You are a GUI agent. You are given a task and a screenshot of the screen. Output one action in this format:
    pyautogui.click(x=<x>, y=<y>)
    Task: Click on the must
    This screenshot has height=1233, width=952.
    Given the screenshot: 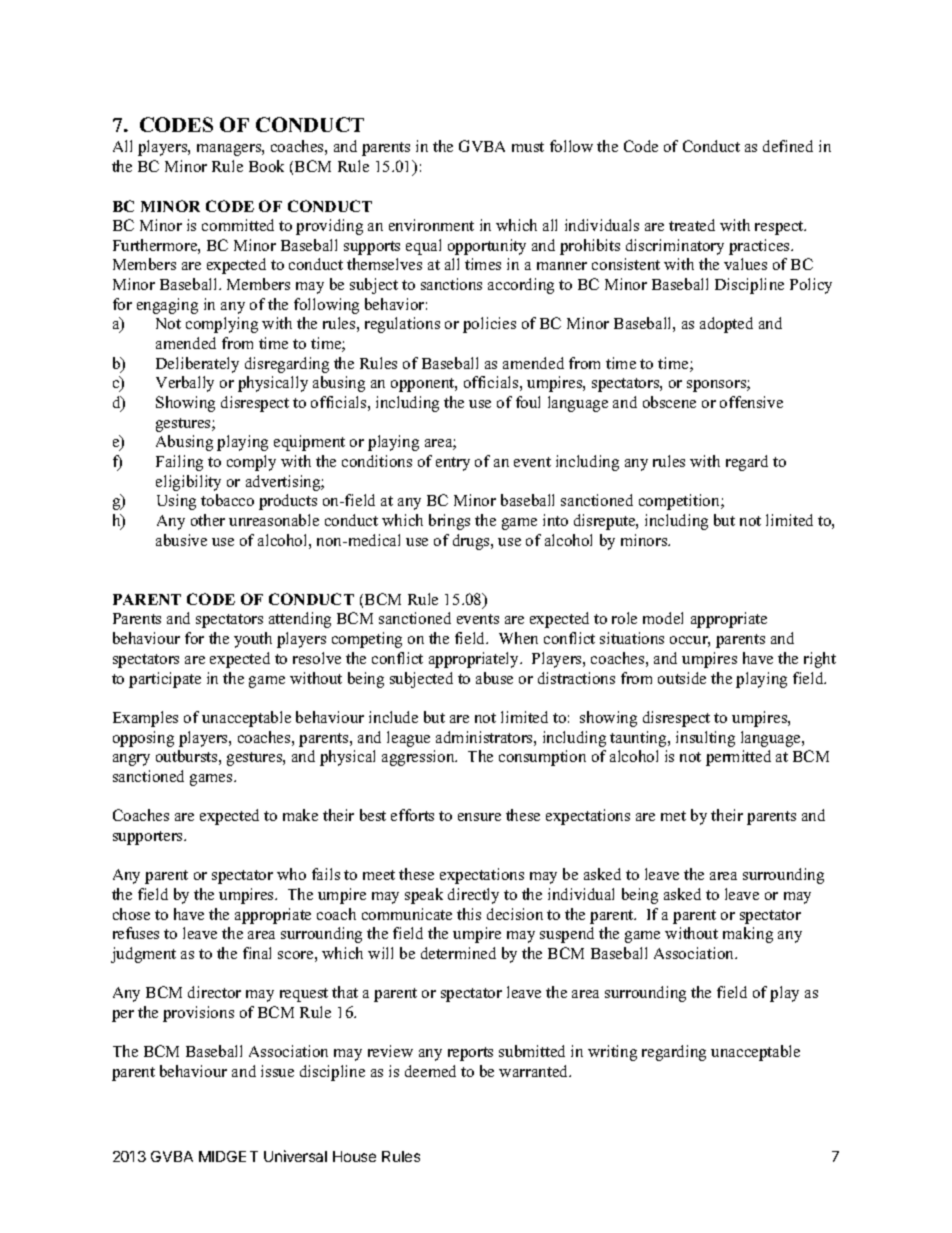 What is the action you would take?
    pyautogui.click(x=528, y=147)
